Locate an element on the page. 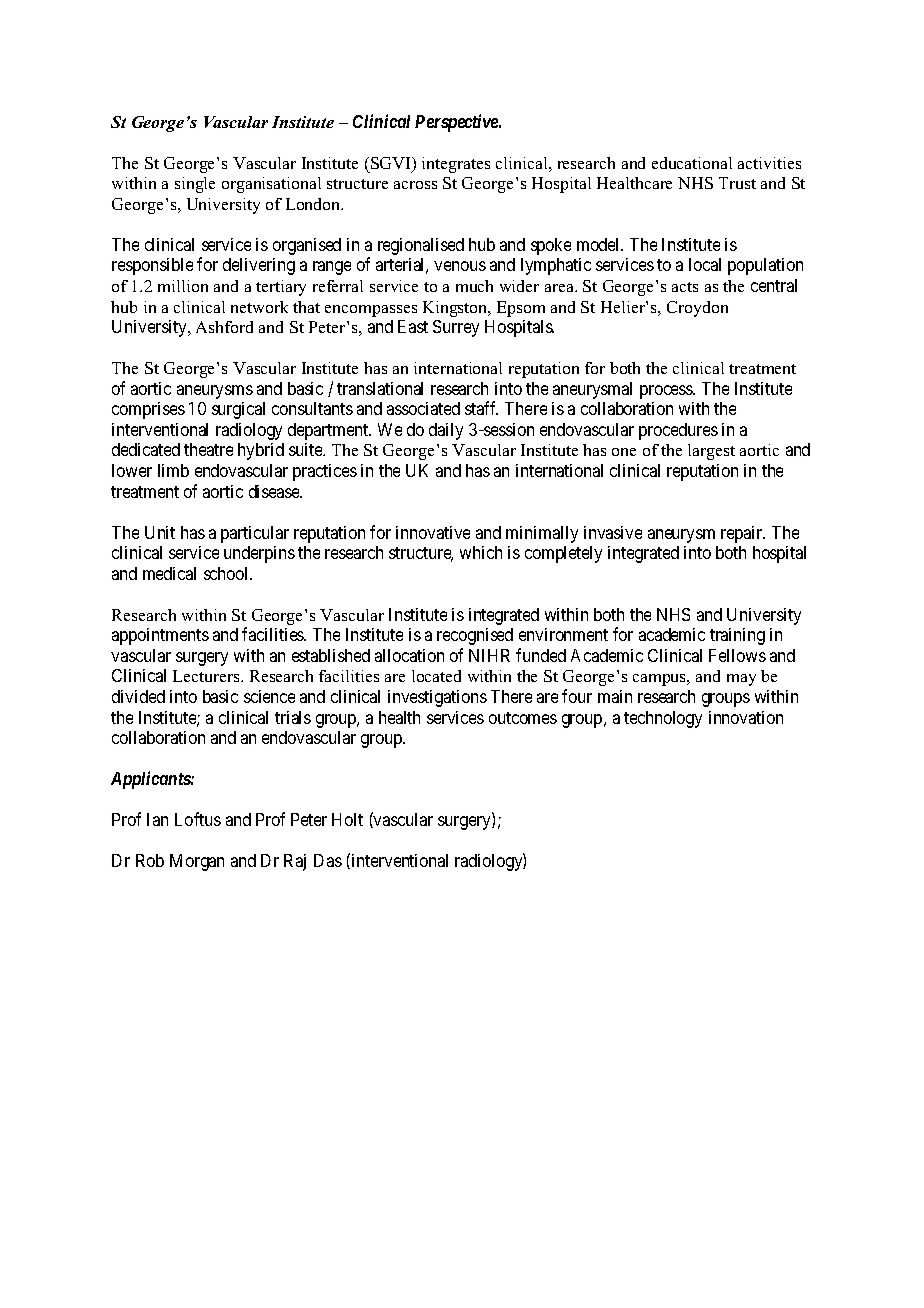  training is located at coordinates (737, 636).
